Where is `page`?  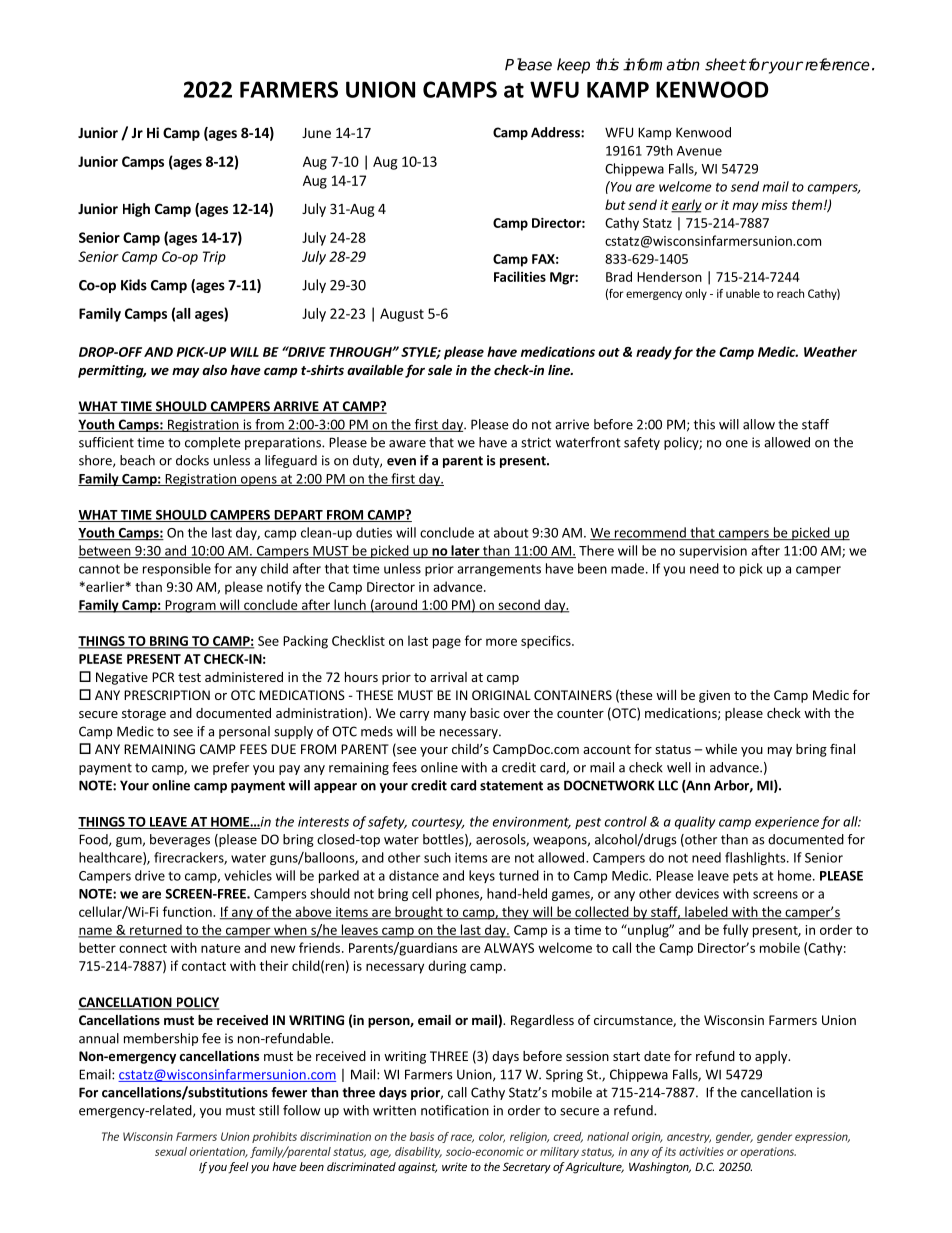
page is located at coordinates (447, 643).
